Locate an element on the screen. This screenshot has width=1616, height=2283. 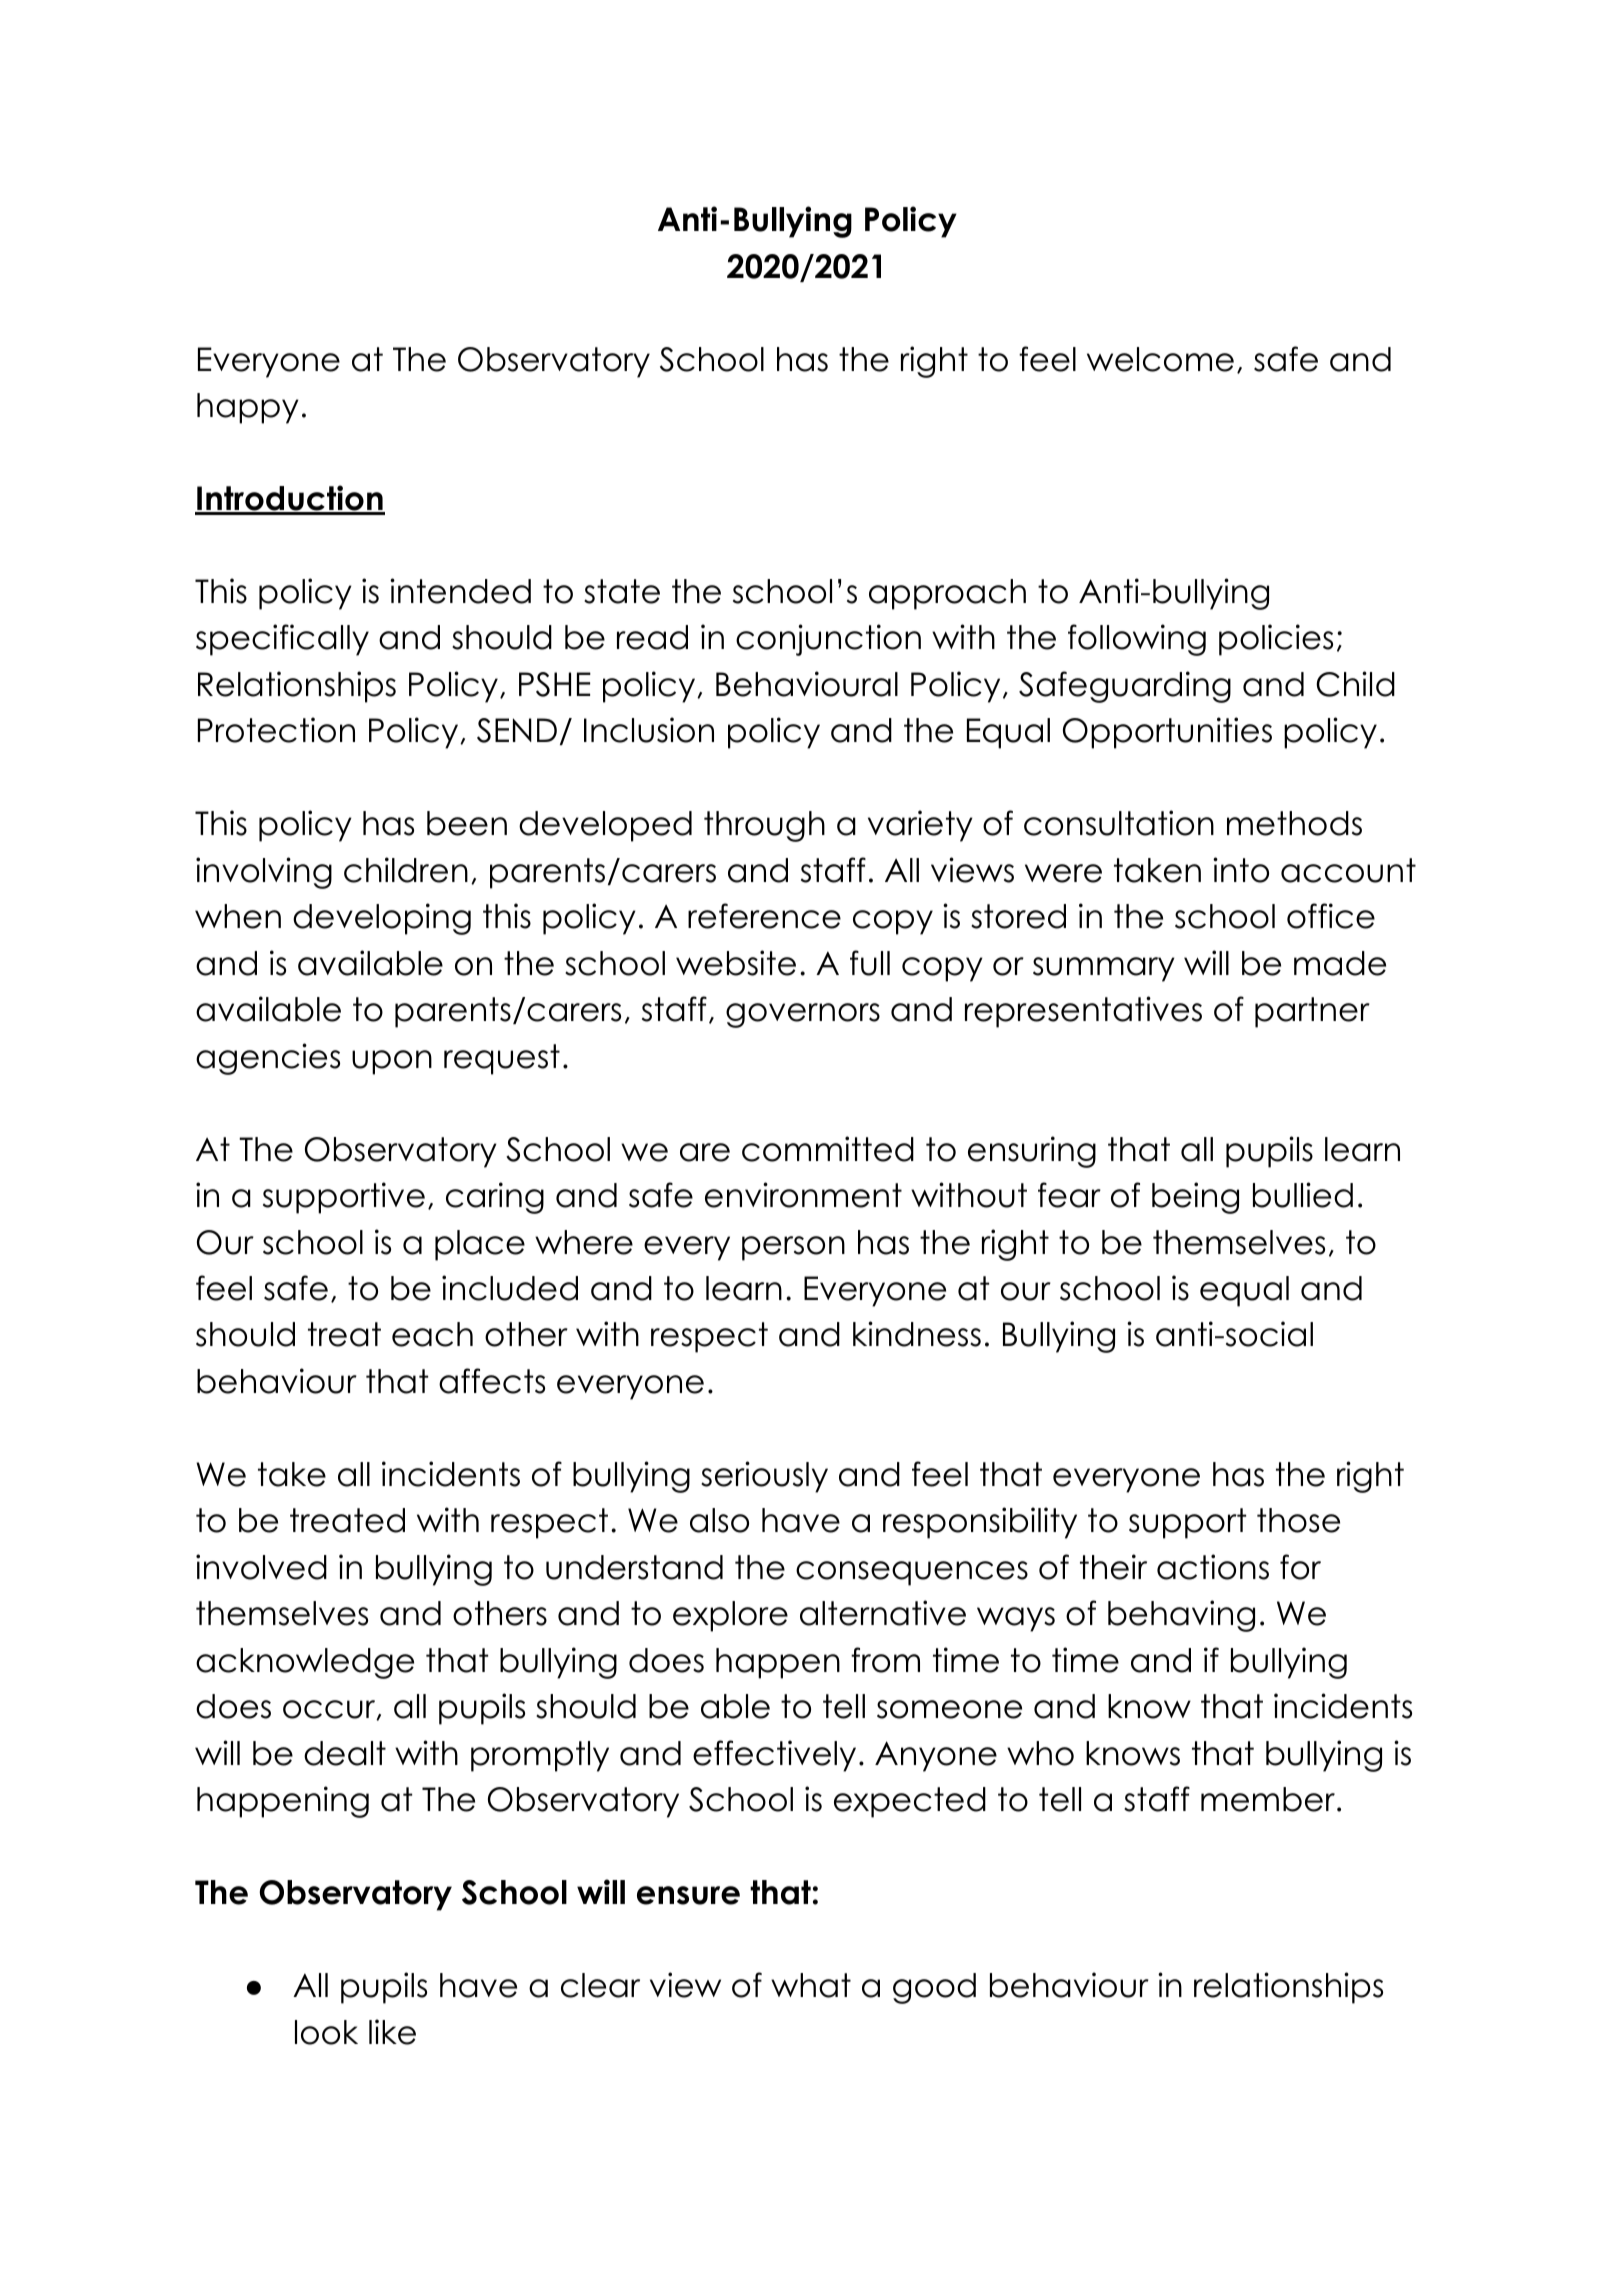
approach is located at coordinates (947, 594).
